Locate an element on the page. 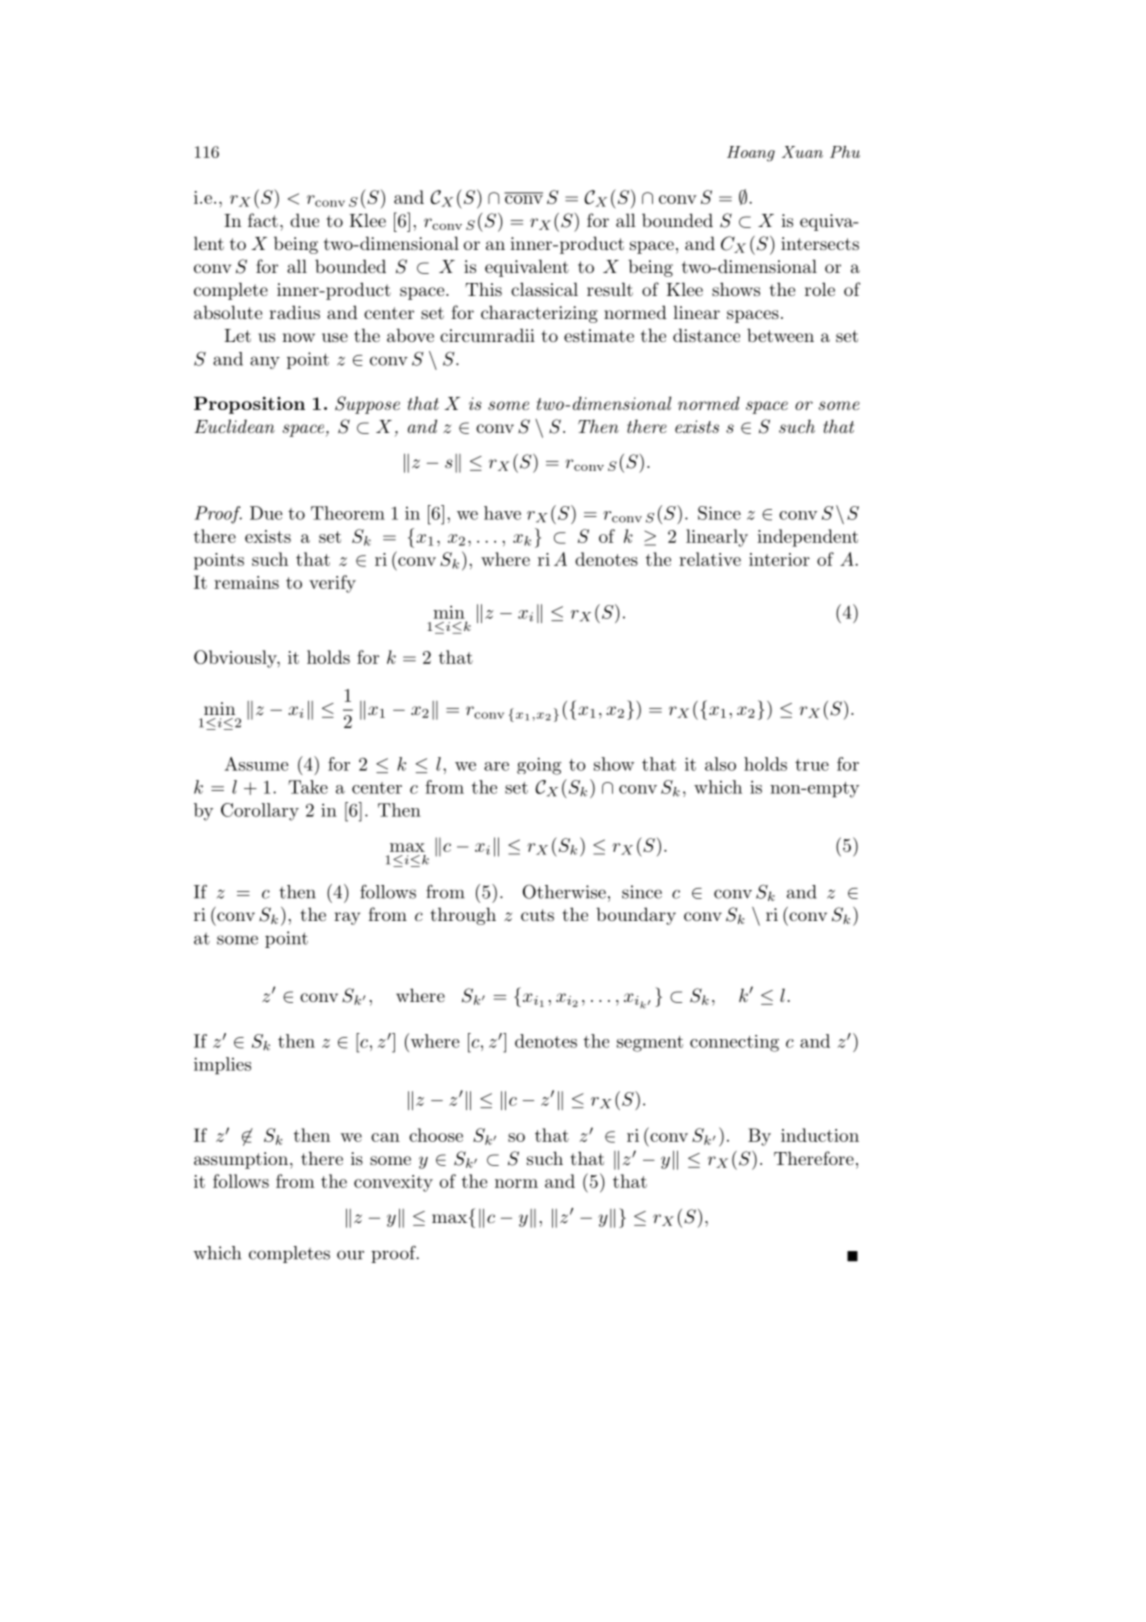 This page has width=1146, height=1622. induction is located at coordinates (820, 1135).
